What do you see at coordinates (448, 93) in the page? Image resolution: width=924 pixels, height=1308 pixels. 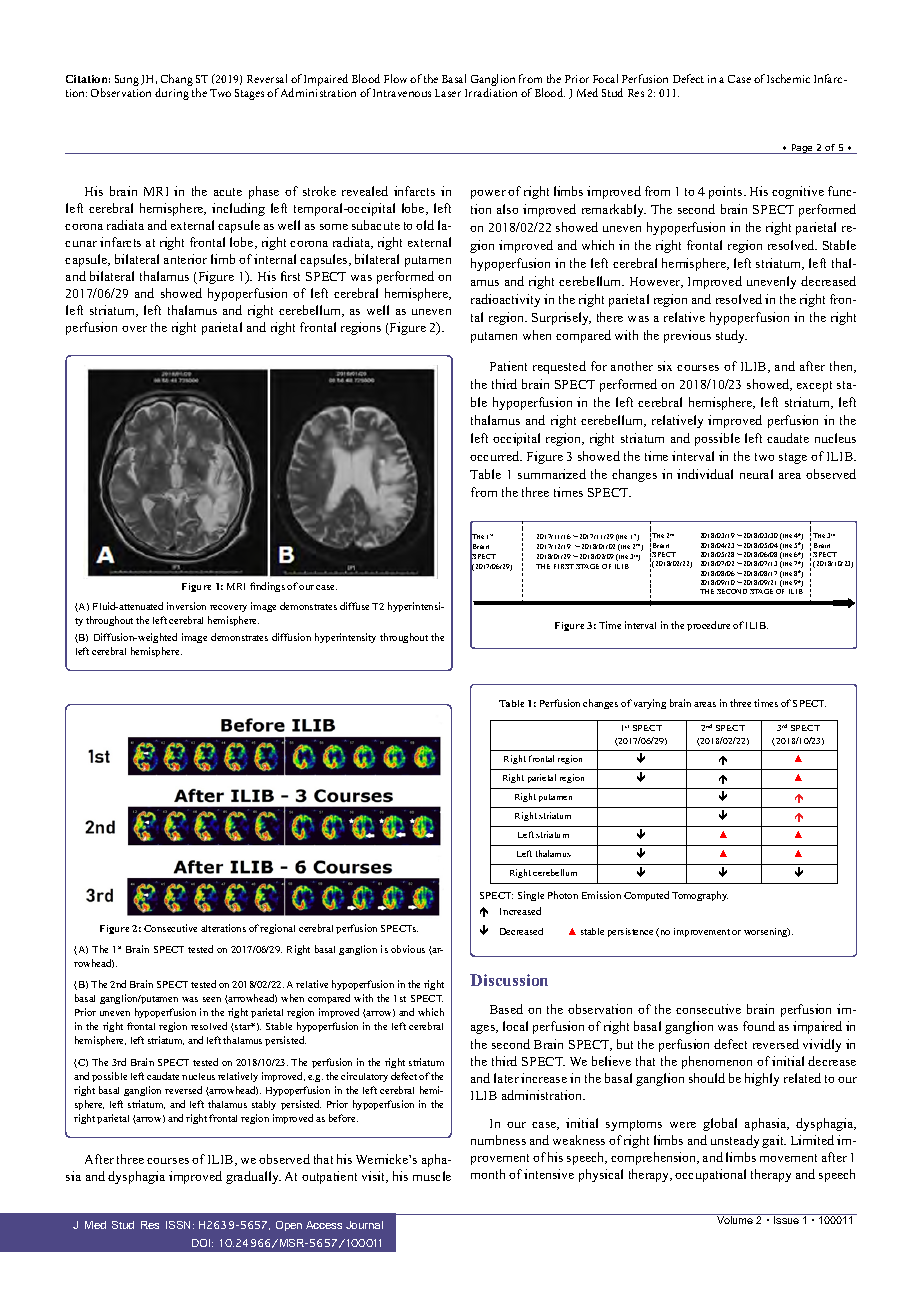 I see `Laser` at bounding box center [448, 93].
